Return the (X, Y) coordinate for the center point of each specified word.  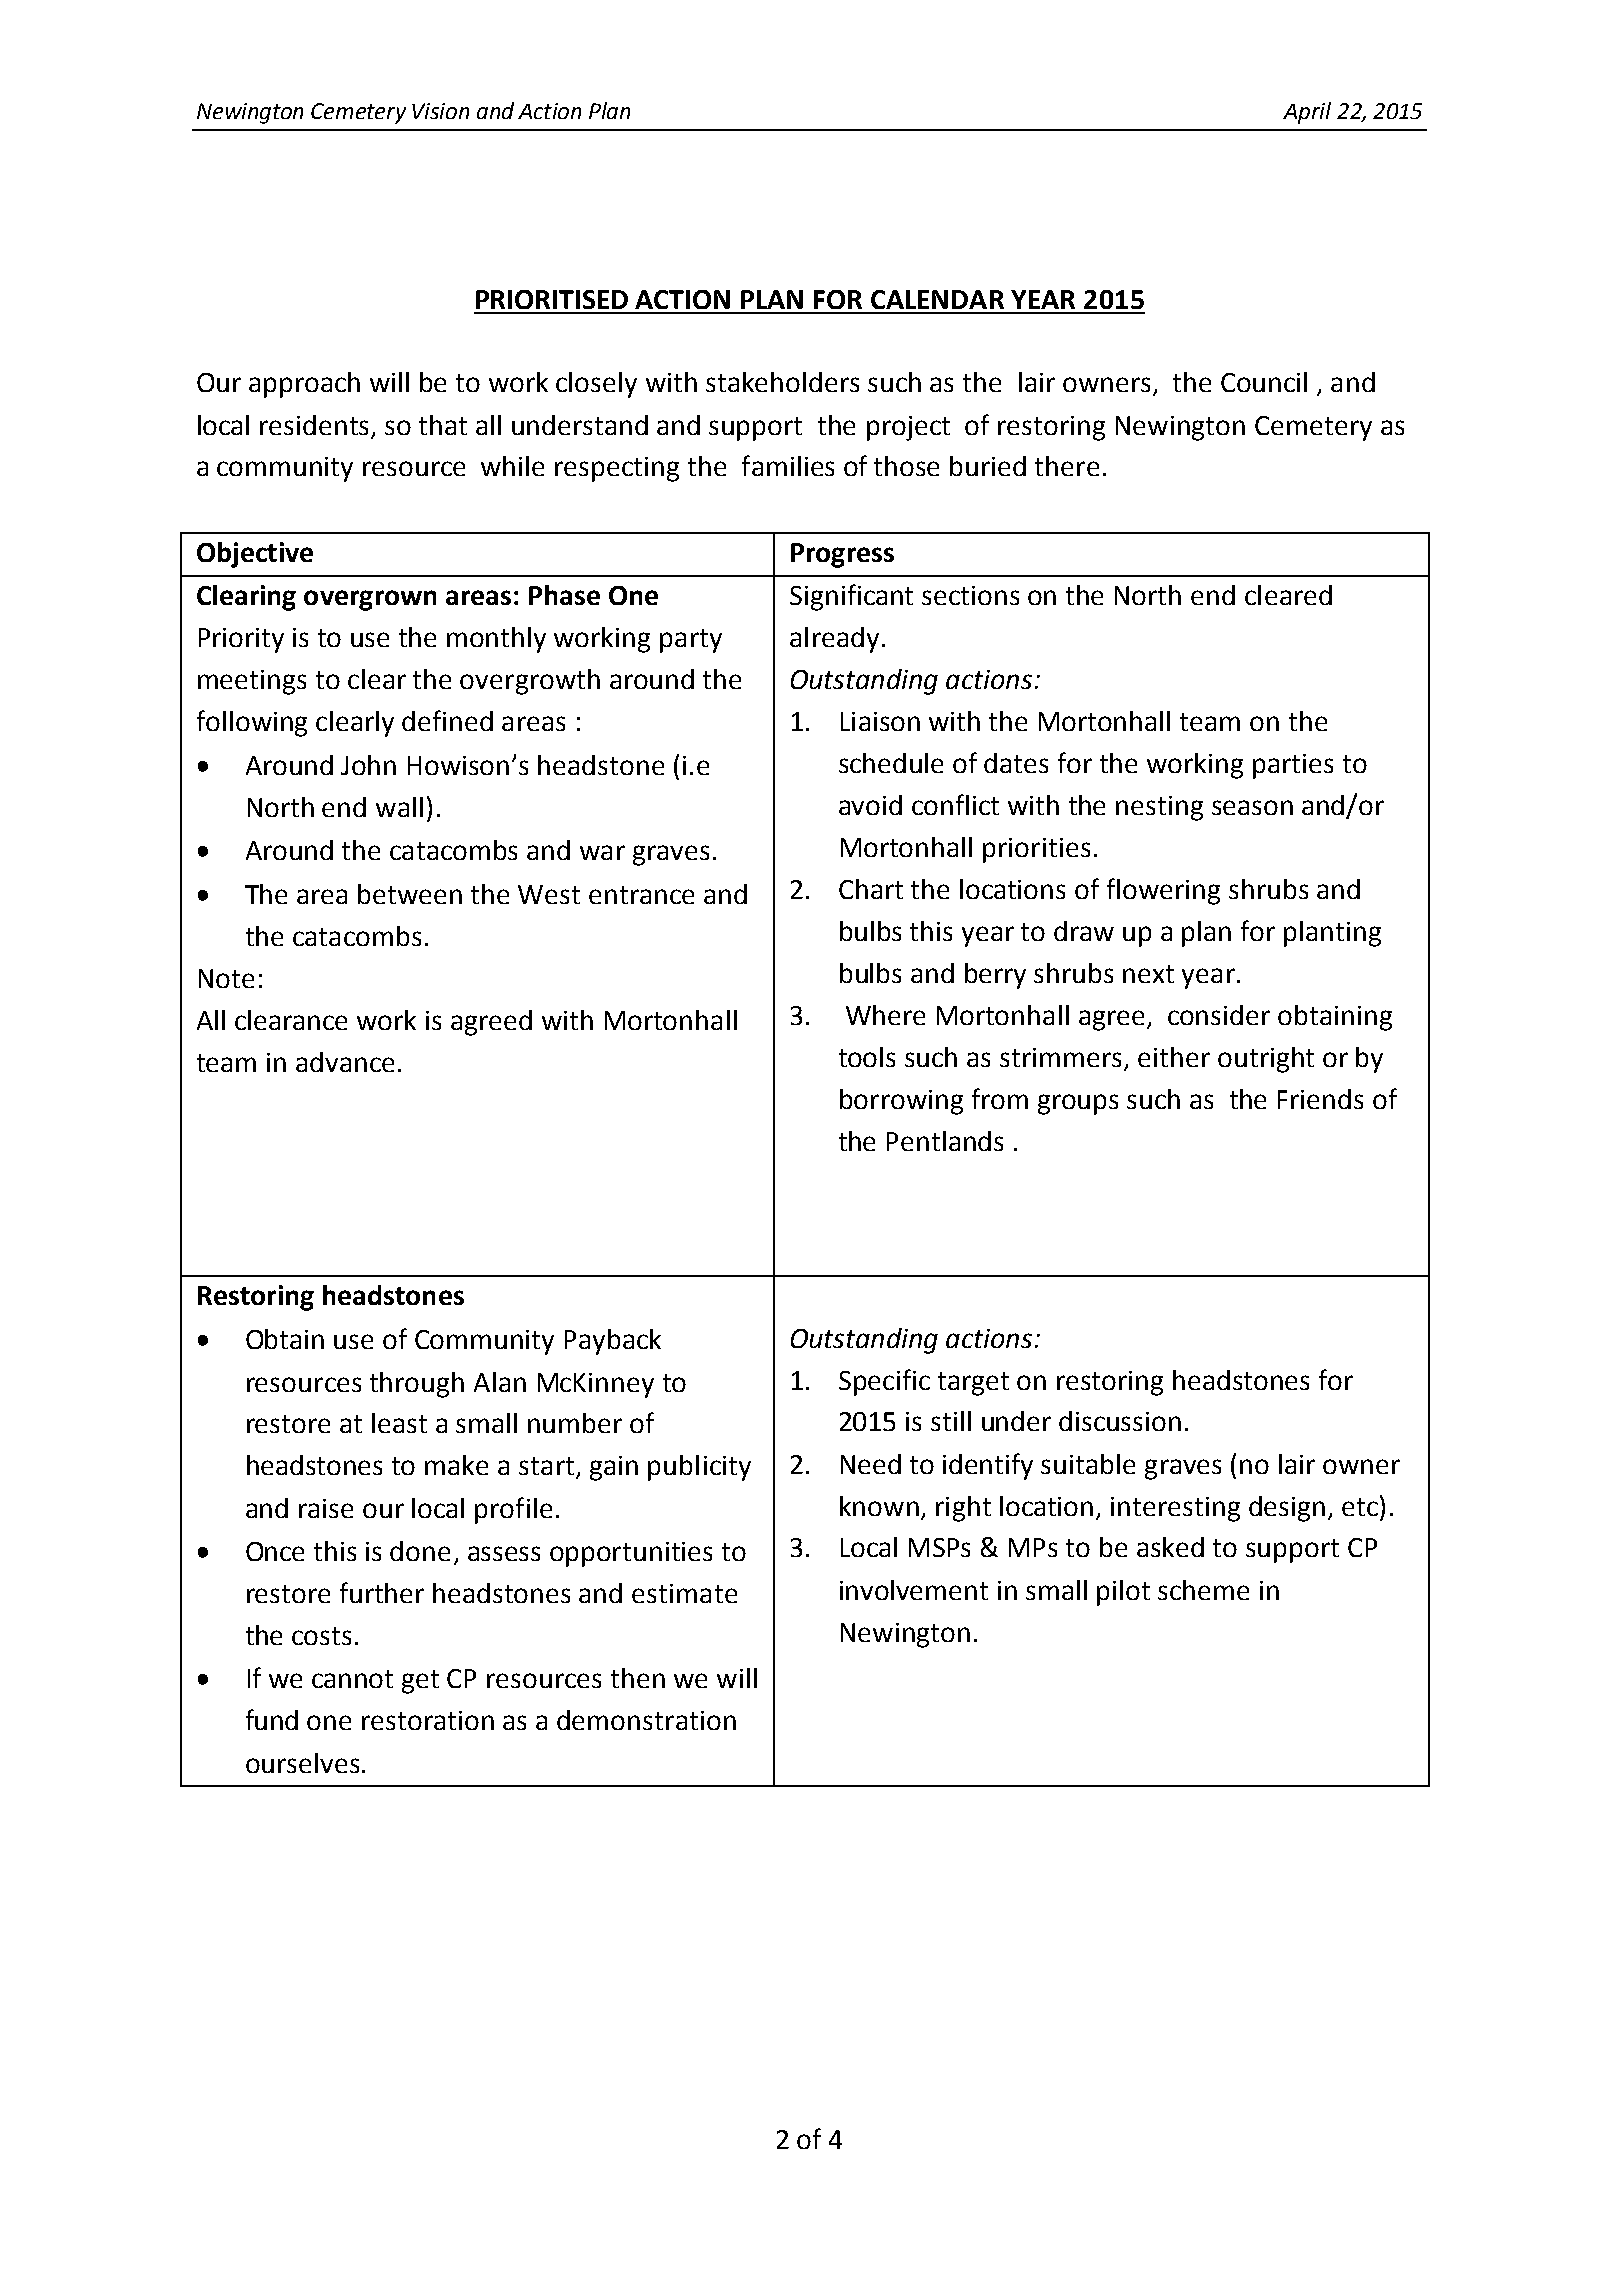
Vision (440, 111)
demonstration (646, 1720)
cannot (352, 1679)
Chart (871, 889)
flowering (1163, 891)
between (410, 894)
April (1307, 113)
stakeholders (782, 382)
